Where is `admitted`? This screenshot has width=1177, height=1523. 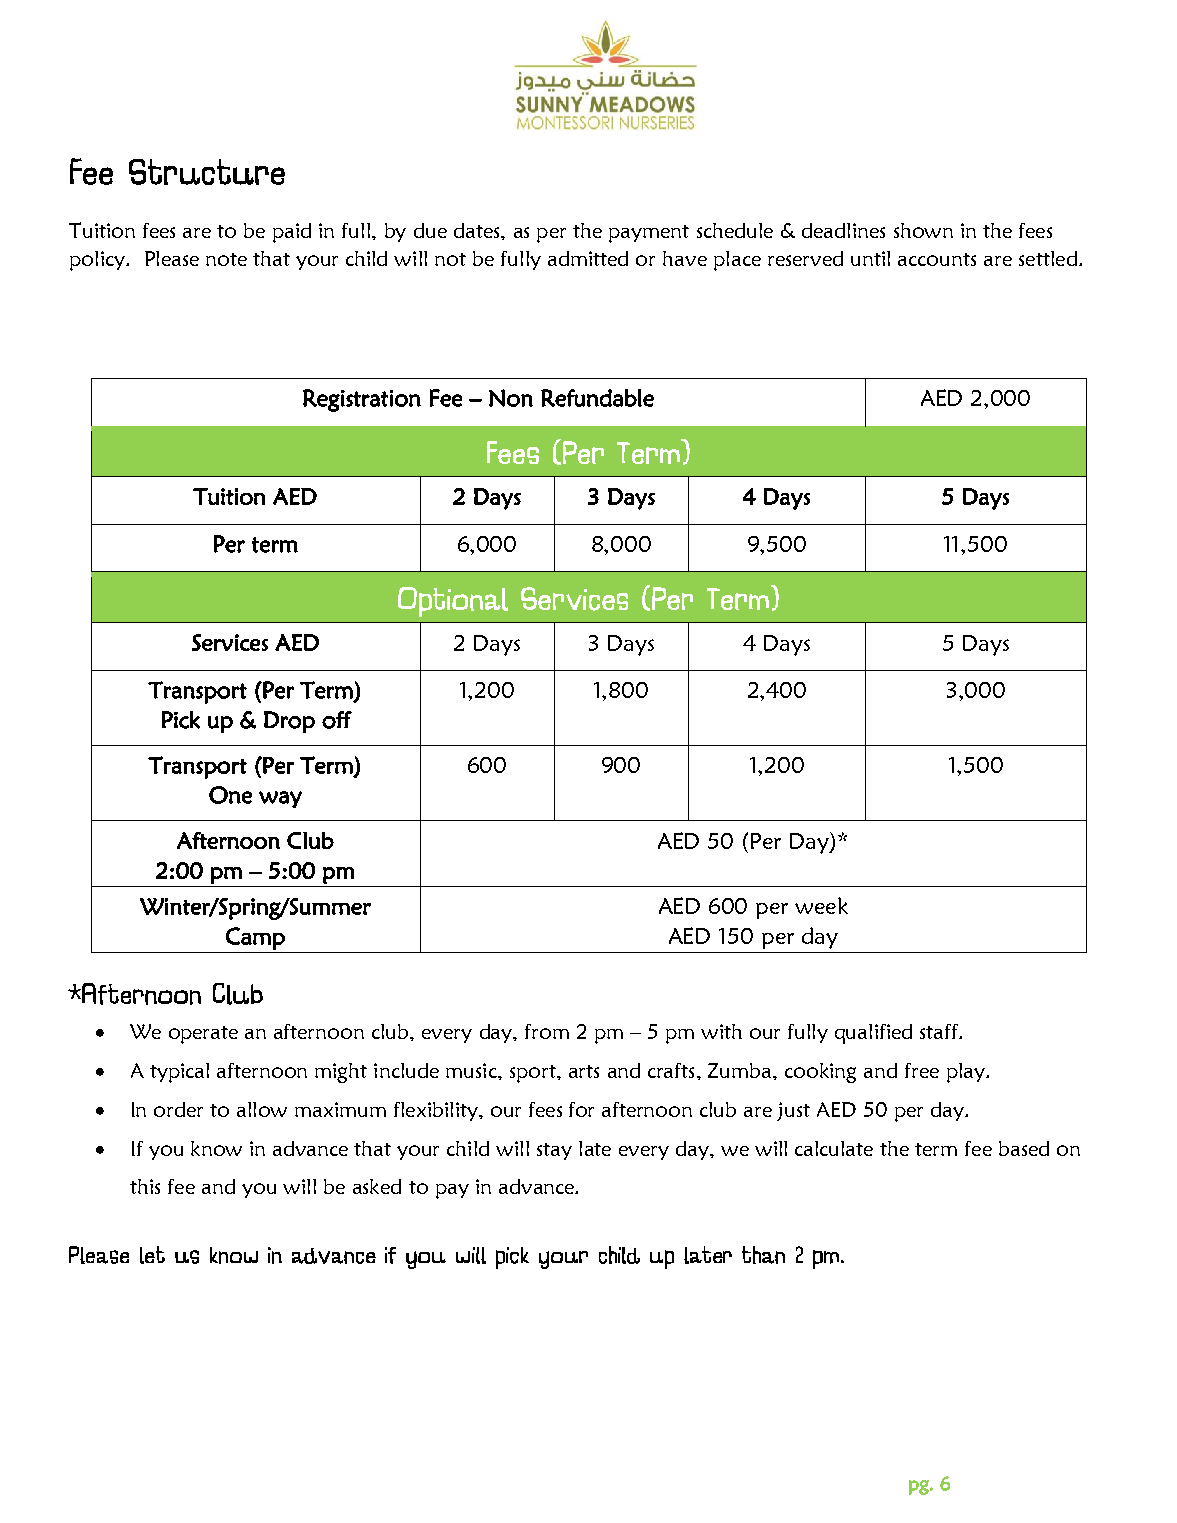 admitted is located at coordinates (588, 258).
